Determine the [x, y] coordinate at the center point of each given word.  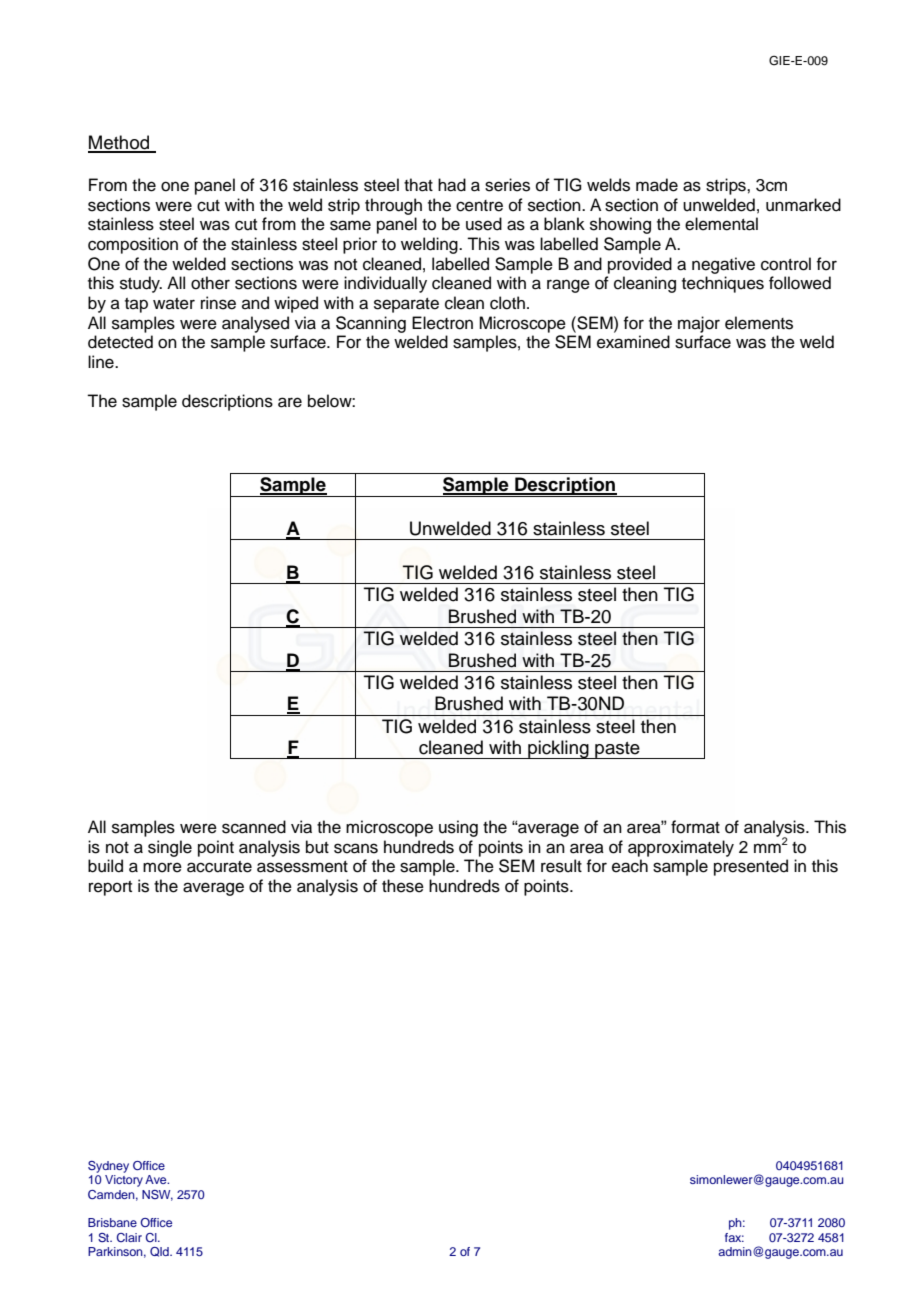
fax [734, 1237]
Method [120, 143]
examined [633, 342]
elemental [721, 224]
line [102, 362]
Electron [442, 323]
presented [751, 867]
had [452, 185]
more [162, 867]
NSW [157, 1195]
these [403, 886]
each [630, 866]
